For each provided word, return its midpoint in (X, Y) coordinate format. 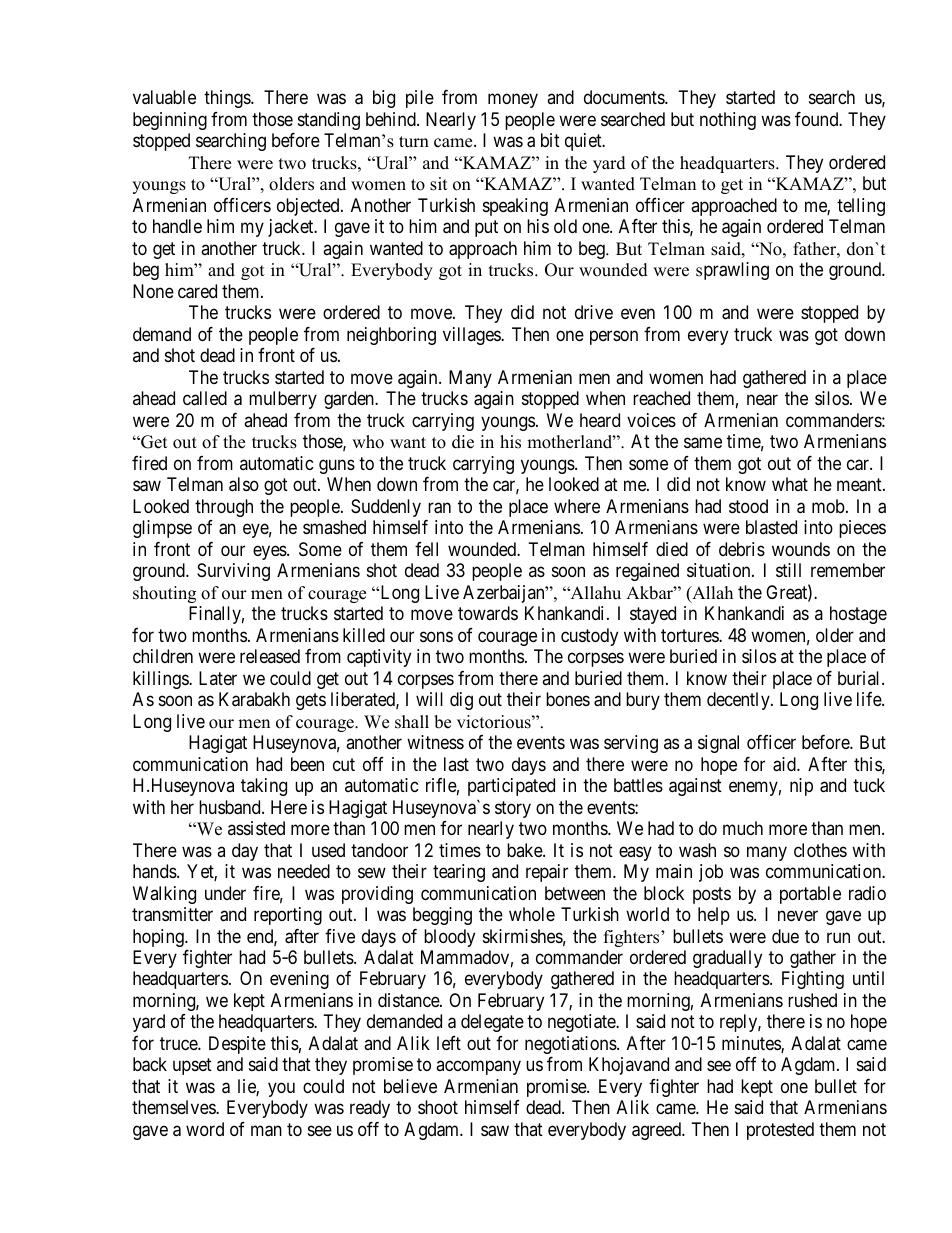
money (513, 101)
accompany (478, 1068)
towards (488, 613)
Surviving (233, 572)
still (788, 570)
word (205, 1129)
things (228, 99)
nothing (728, 121)
